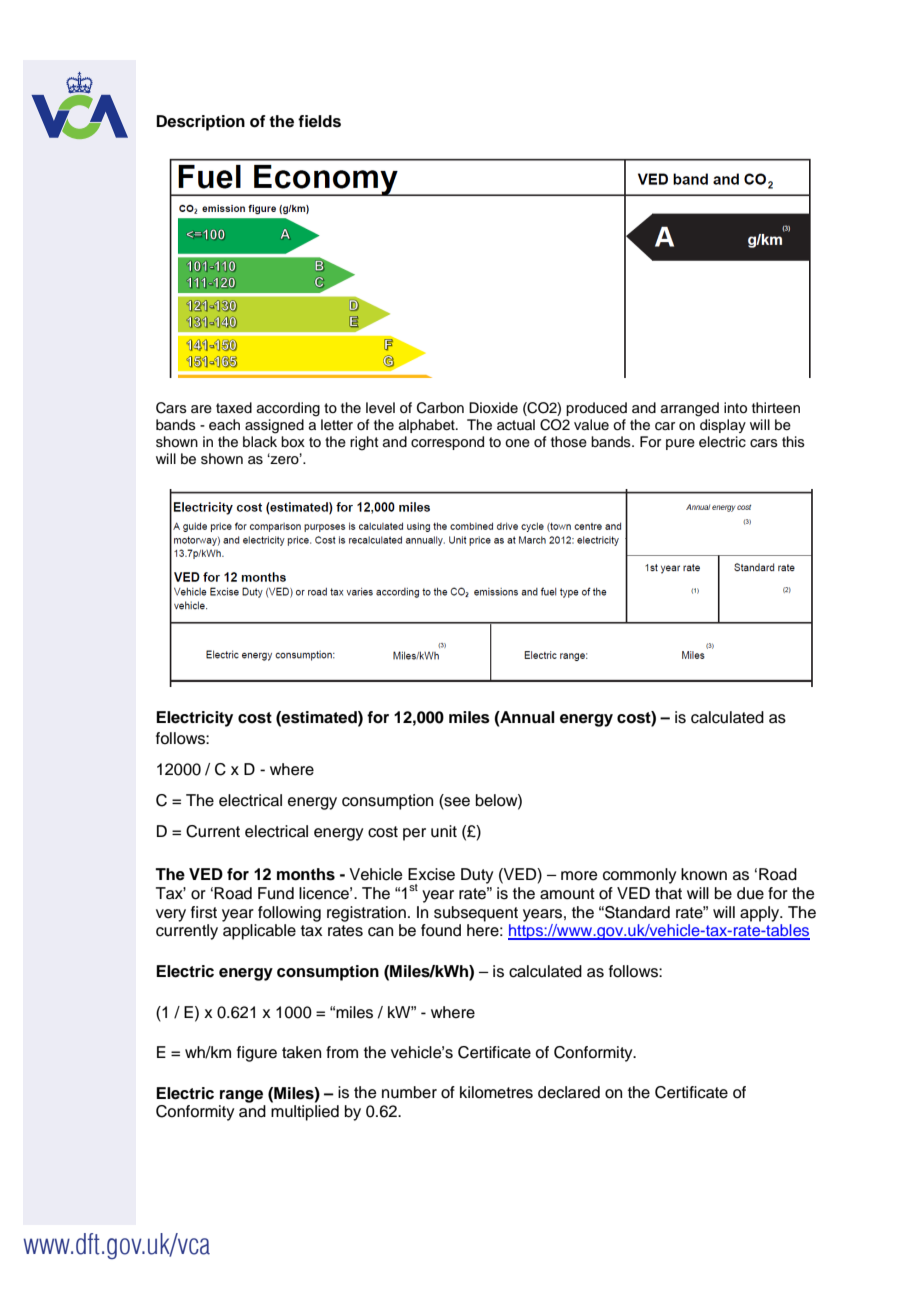  I want to click on Description, so click(200, 123).
